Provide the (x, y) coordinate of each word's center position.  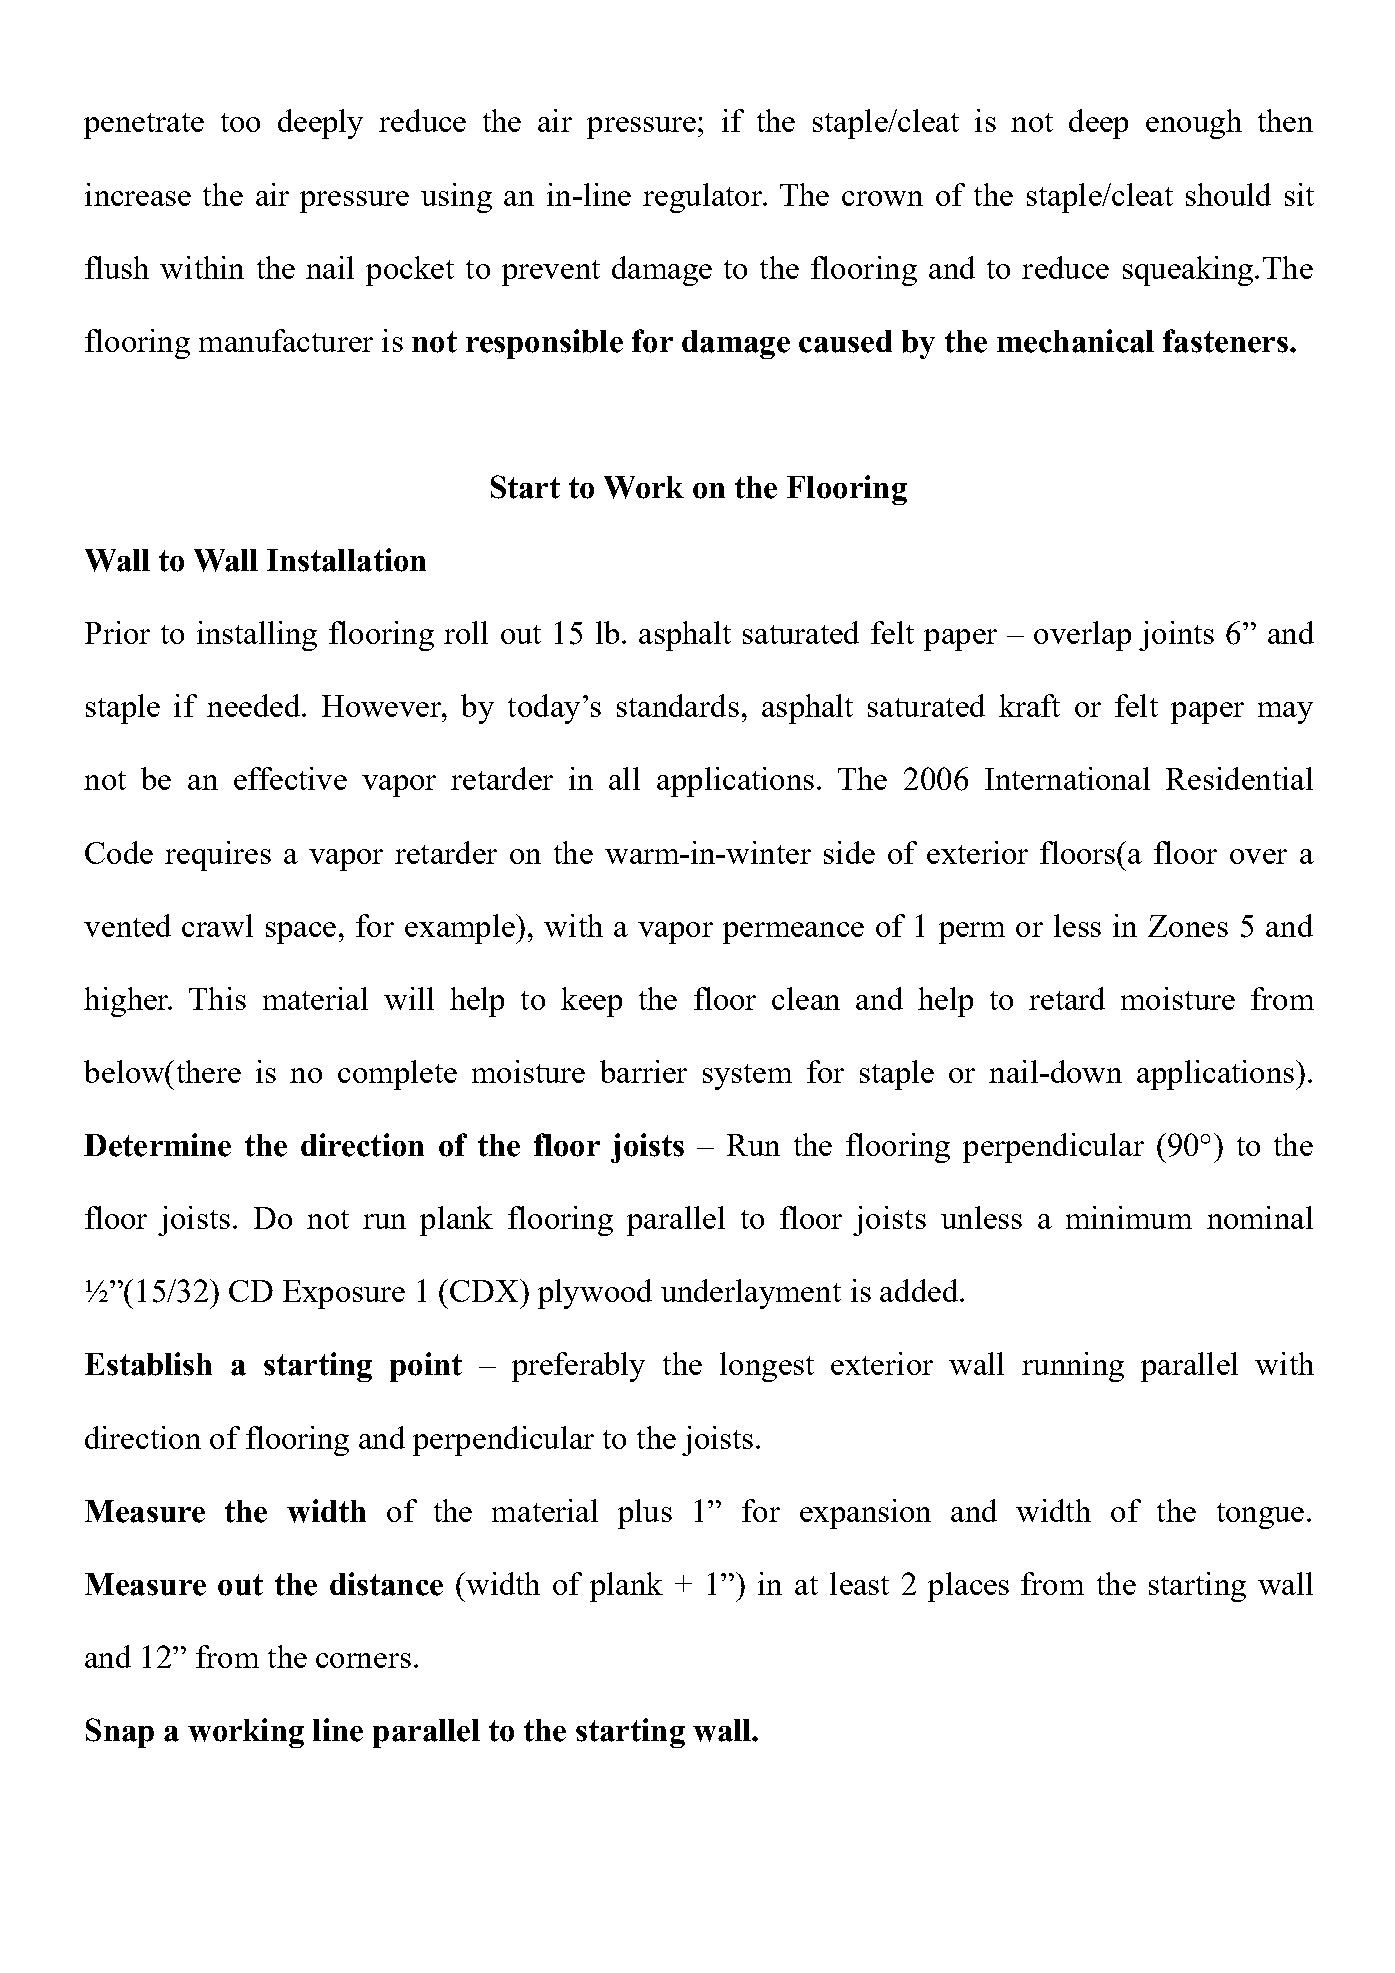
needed (255, 705)
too (240, 122)
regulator (704, 198)
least (859, 1583)
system (747, 1077)
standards (678, 705)
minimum (1129, 1217)
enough (1194, 124)
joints (1176, 636)
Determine (157, 1145)
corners (363, 1660)
